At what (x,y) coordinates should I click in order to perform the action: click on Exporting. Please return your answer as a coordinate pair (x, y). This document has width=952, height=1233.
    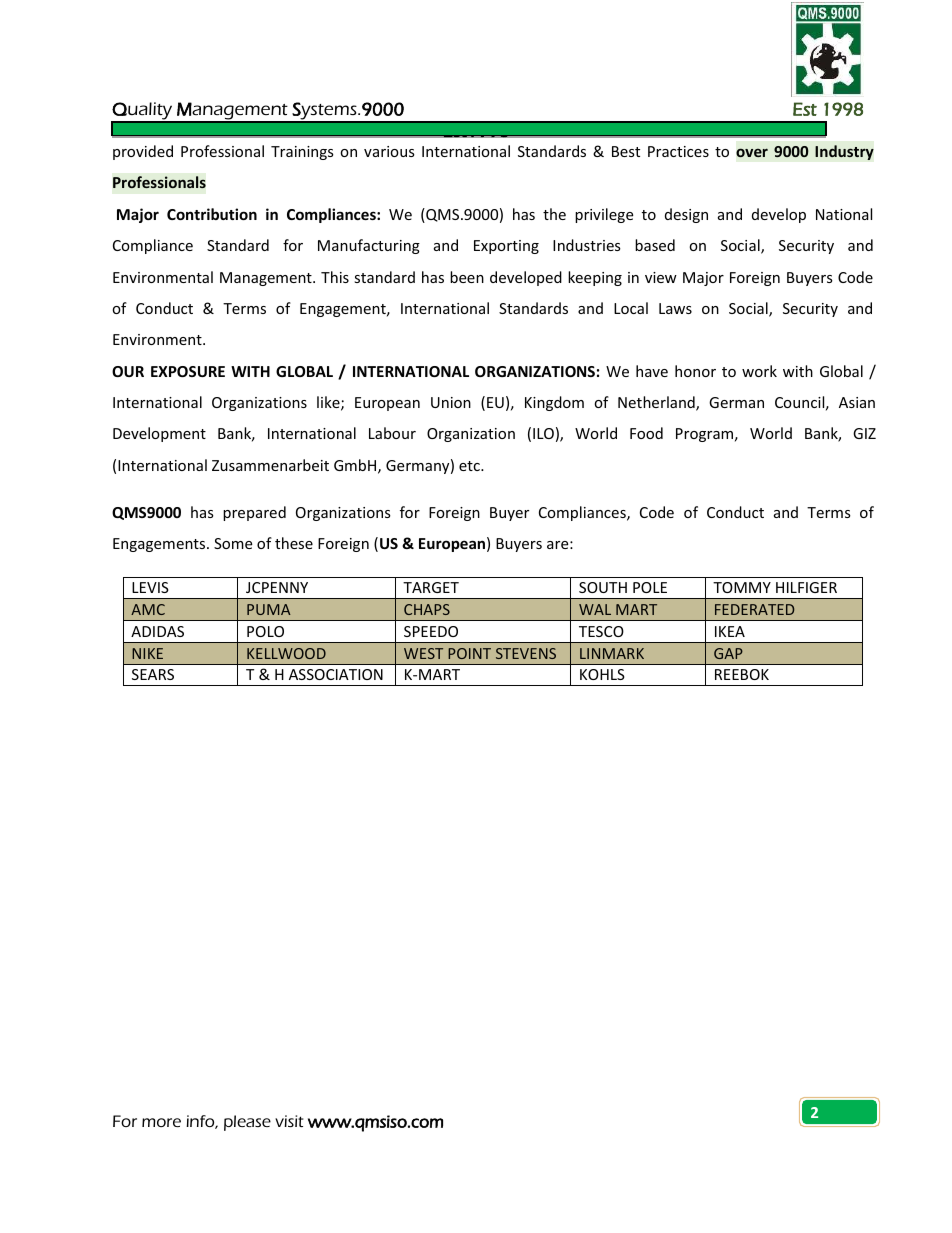
    Looking at the image, I should click on (506, 247).
